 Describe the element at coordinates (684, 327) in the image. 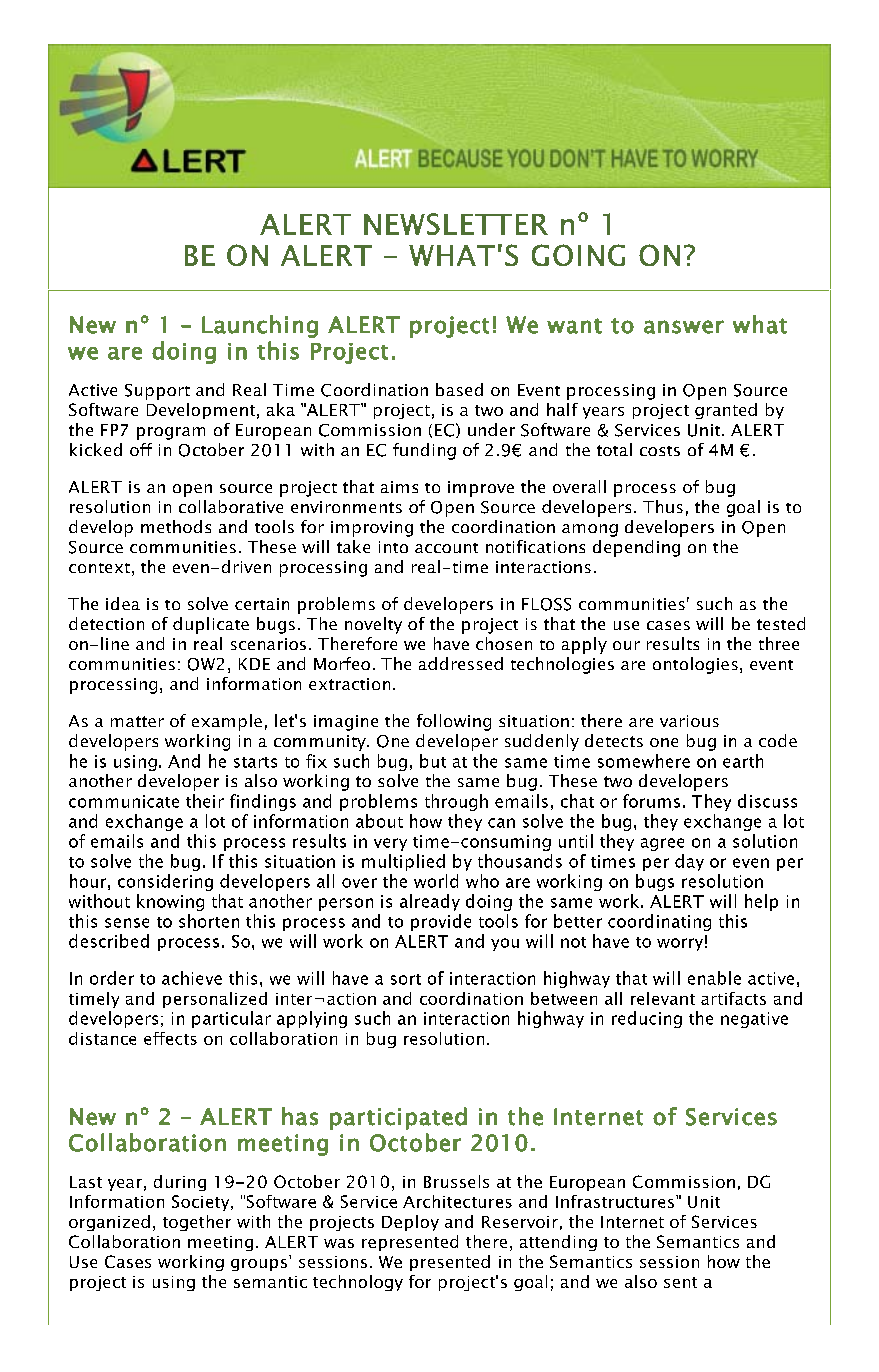

I see `answer` at that location.
